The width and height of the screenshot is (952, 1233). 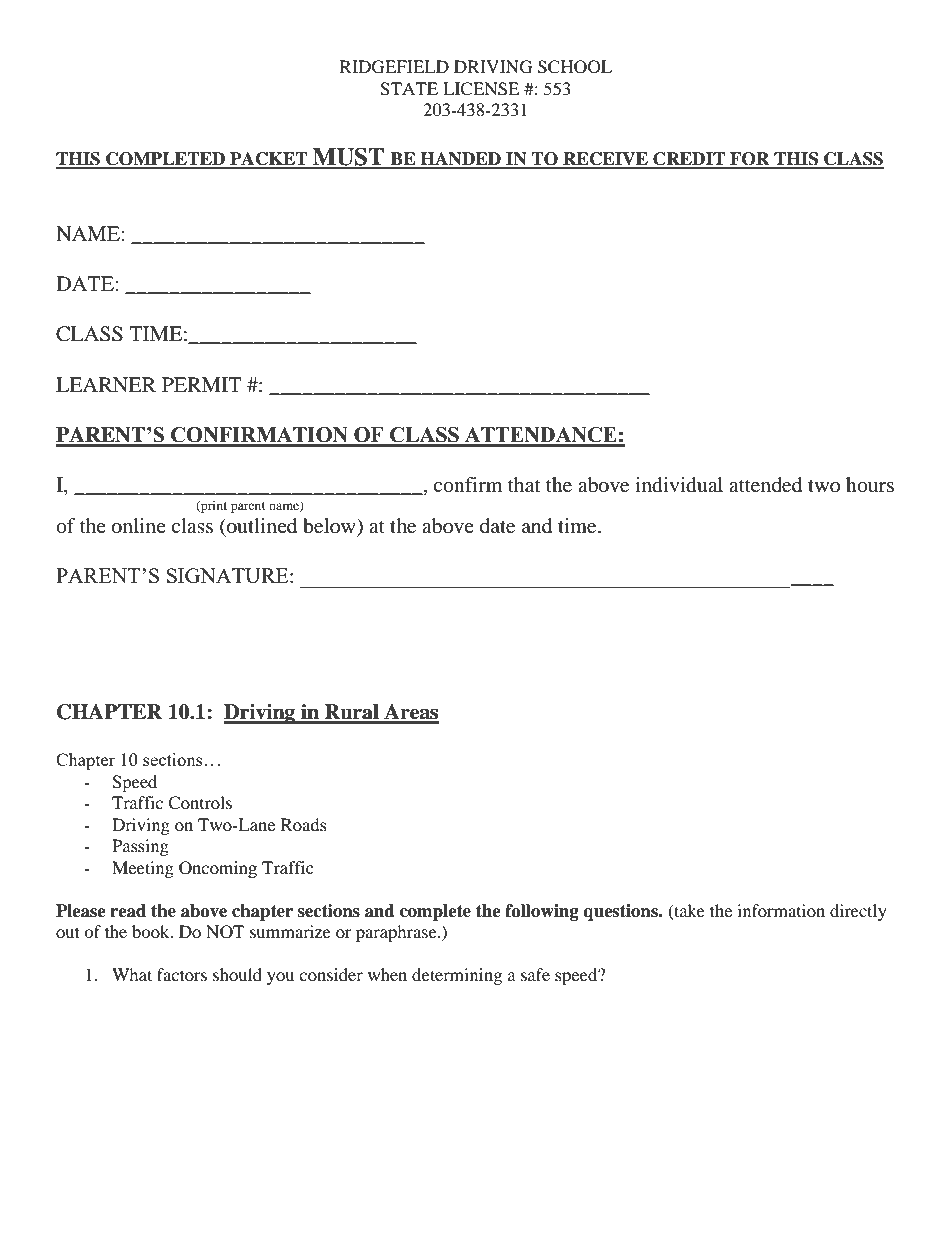 What do you see at coordinates (269, 160) in the screenshot?
I see `PACKET` at bounding box center [269, 160].
